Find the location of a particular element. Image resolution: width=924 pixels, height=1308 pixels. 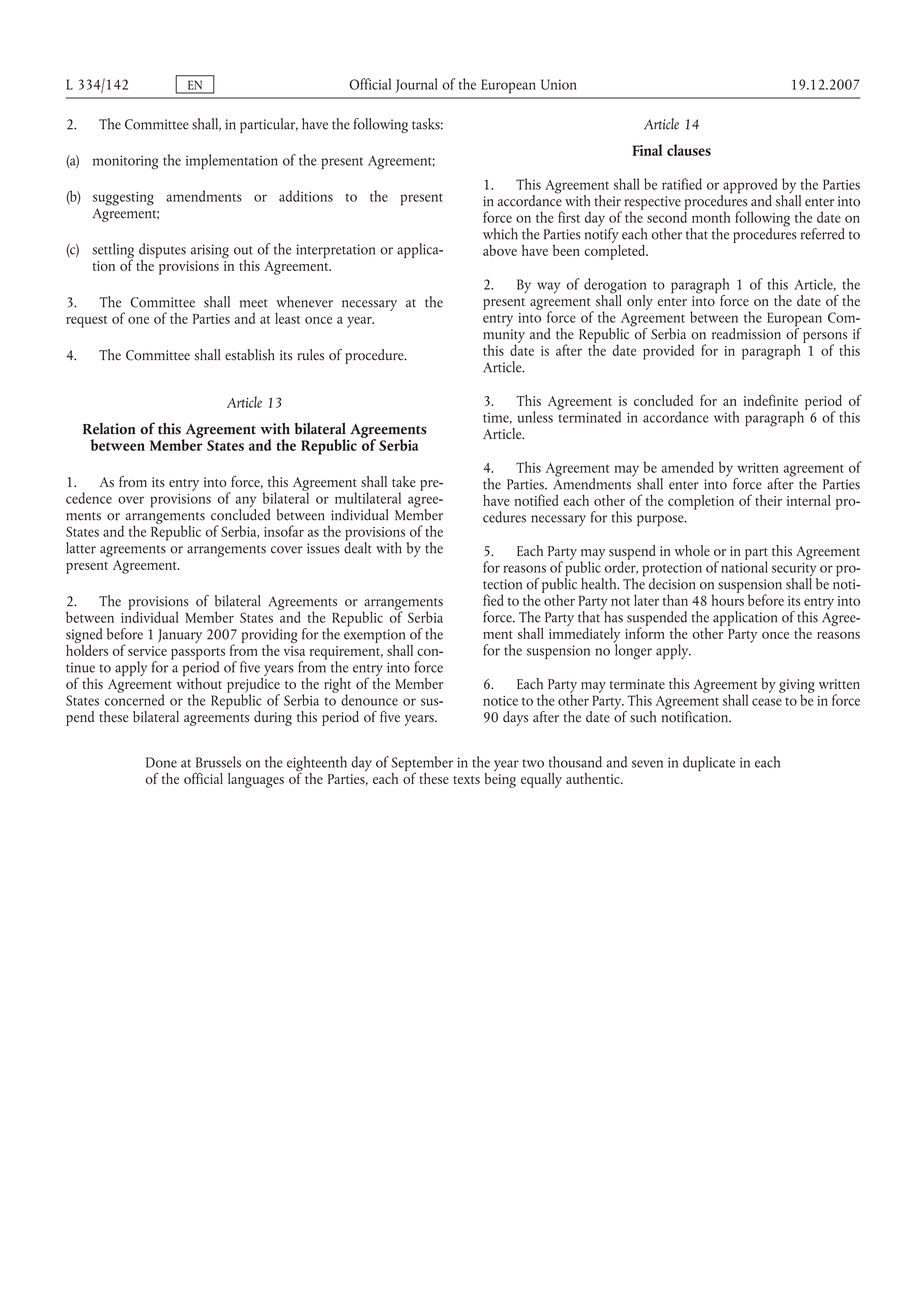

Journal is located at coordinates (416, 85).
